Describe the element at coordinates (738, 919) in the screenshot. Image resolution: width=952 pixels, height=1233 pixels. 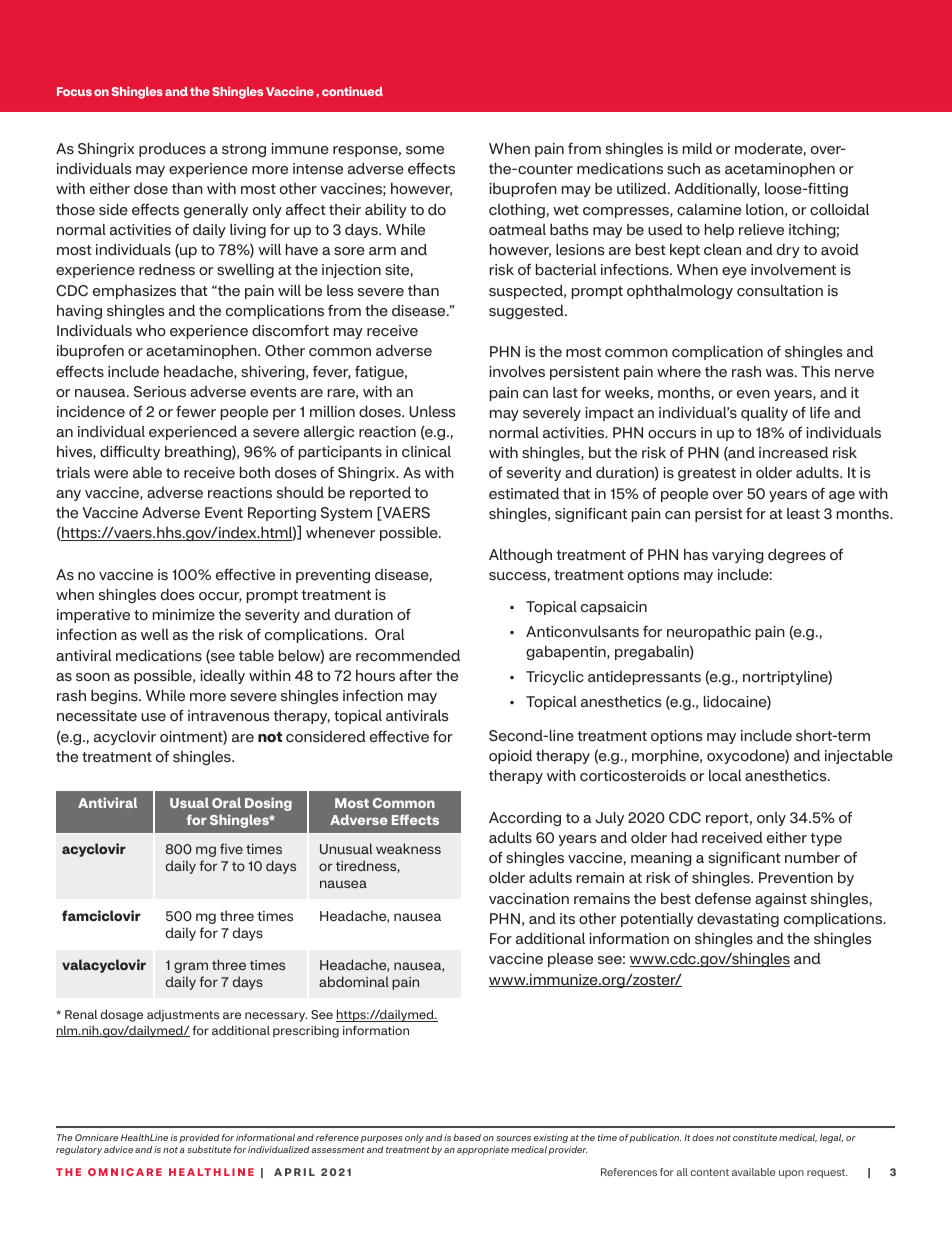
I see `devastating` at that location.
